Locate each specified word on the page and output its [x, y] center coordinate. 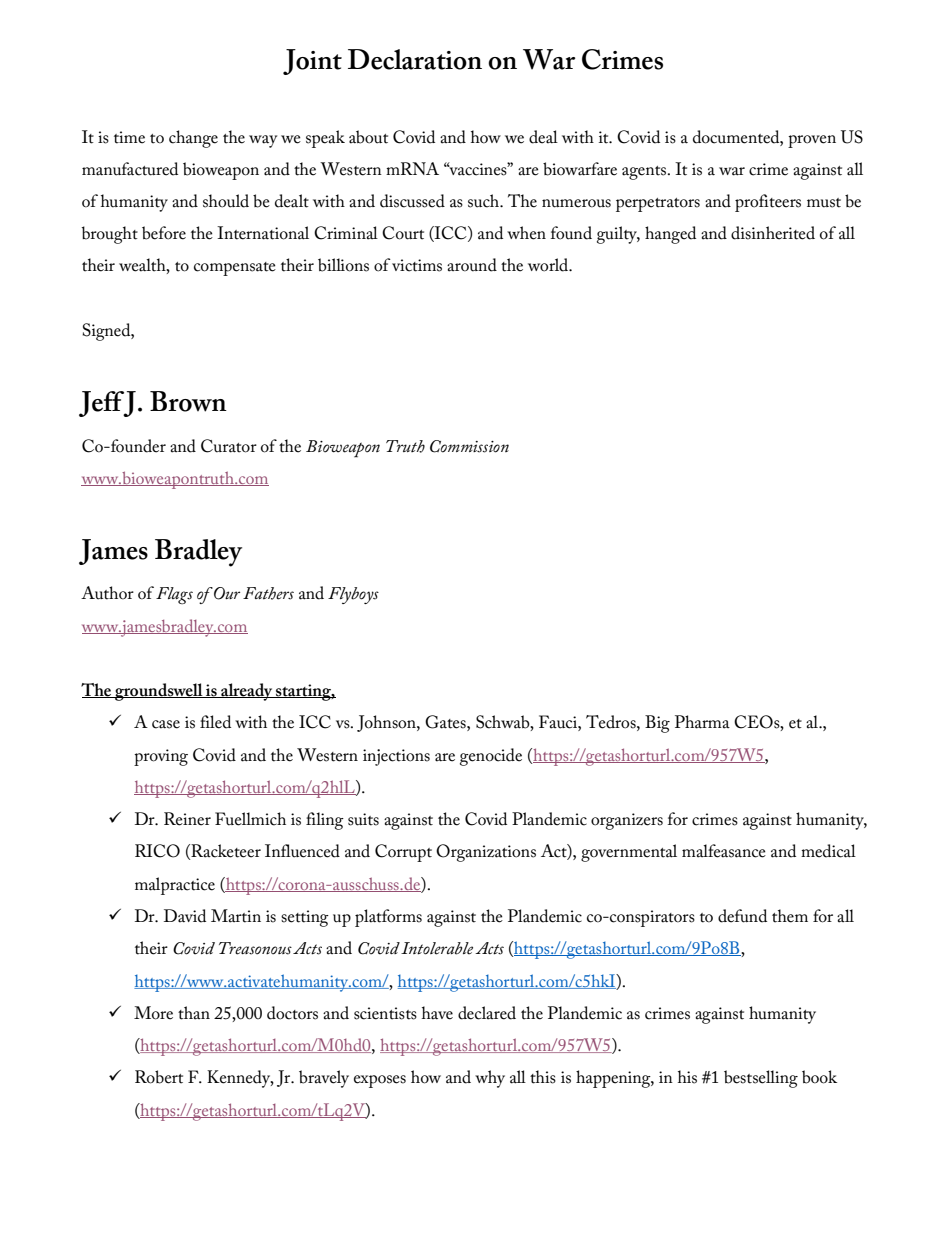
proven [812, 141]
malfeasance [724, 851]
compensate [235, 269]
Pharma [702, 722]
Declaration [415, 59]
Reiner [187, 819]
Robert [159, 1077]
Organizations [486, 853]
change [193, 139]
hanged [670, 235]
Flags [174, 595]
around [472, 265]
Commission [469, 446]
